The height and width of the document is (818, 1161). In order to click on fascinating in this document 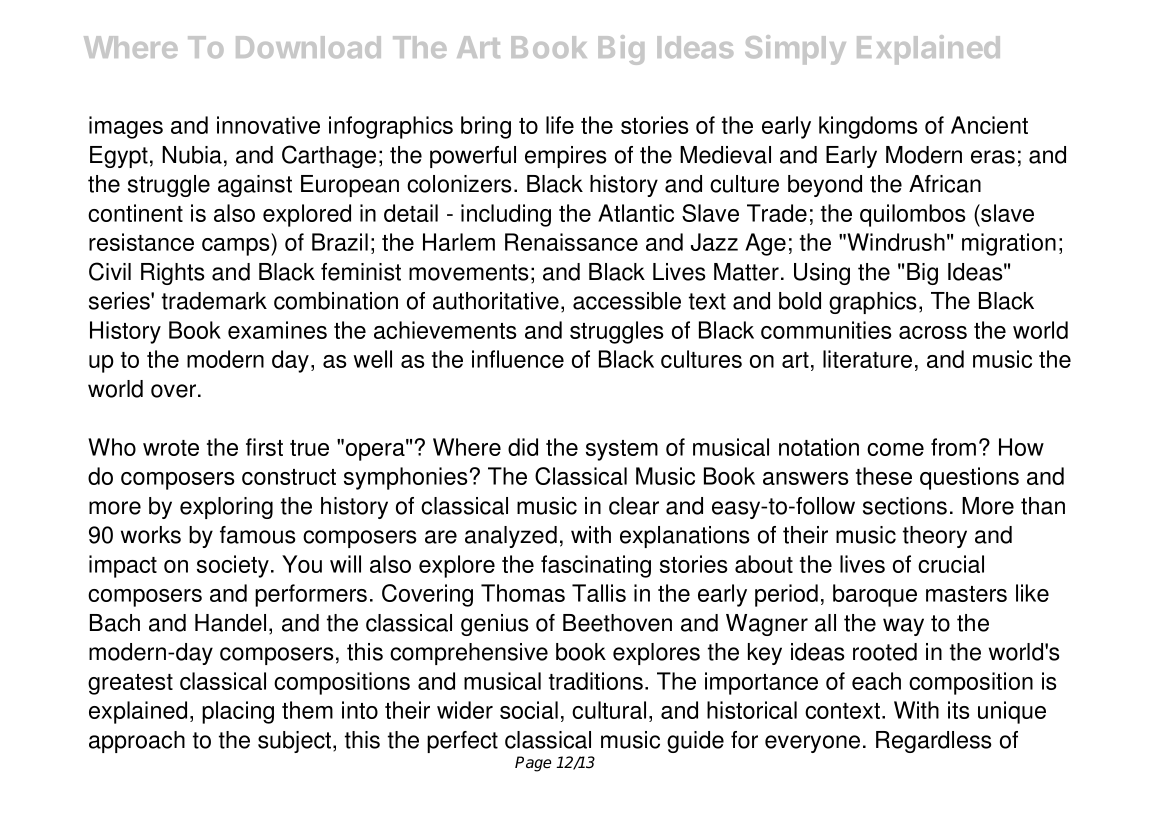, I will do `click(596, 566)`.
